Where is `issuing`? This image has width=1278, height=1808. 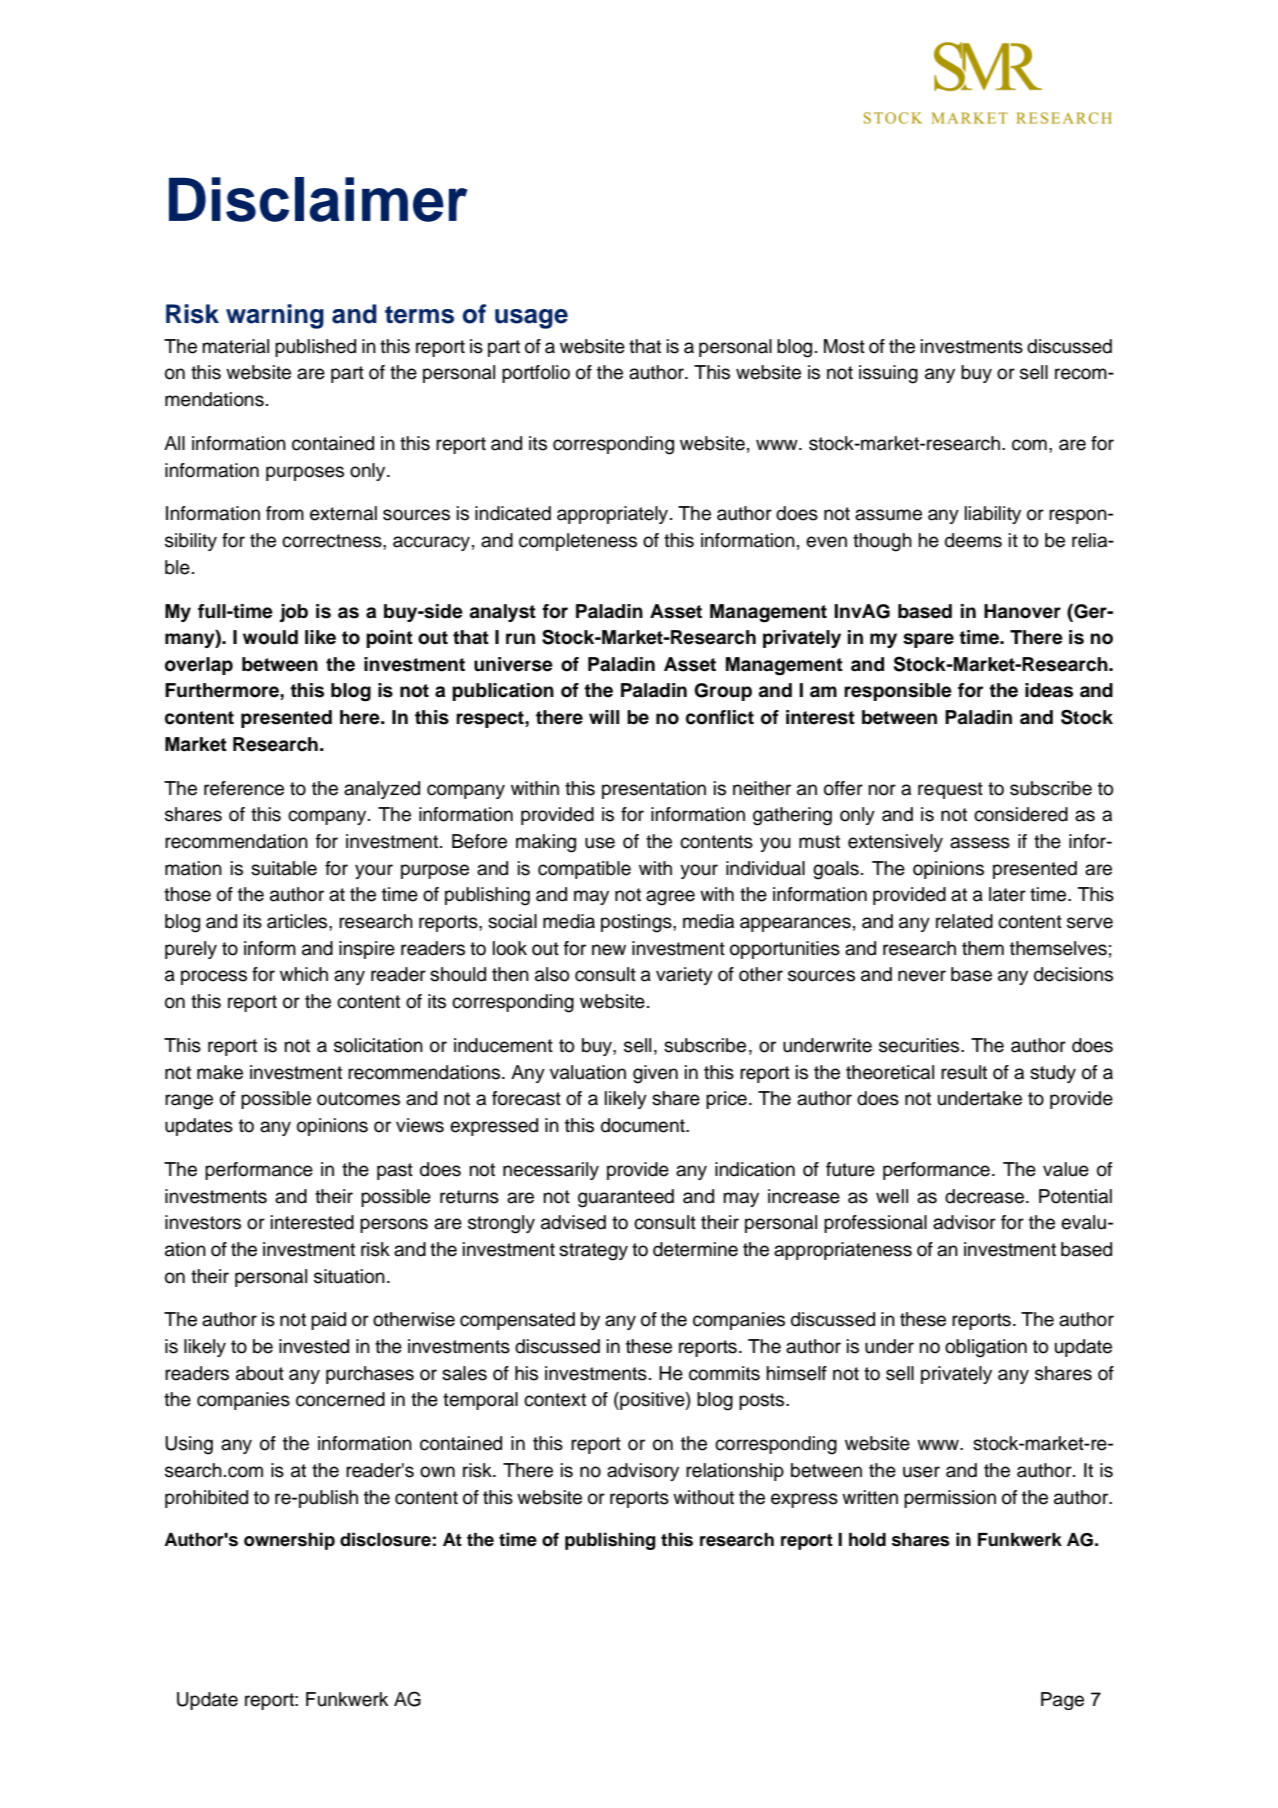
issuing is located at coordinates (888, 374).
